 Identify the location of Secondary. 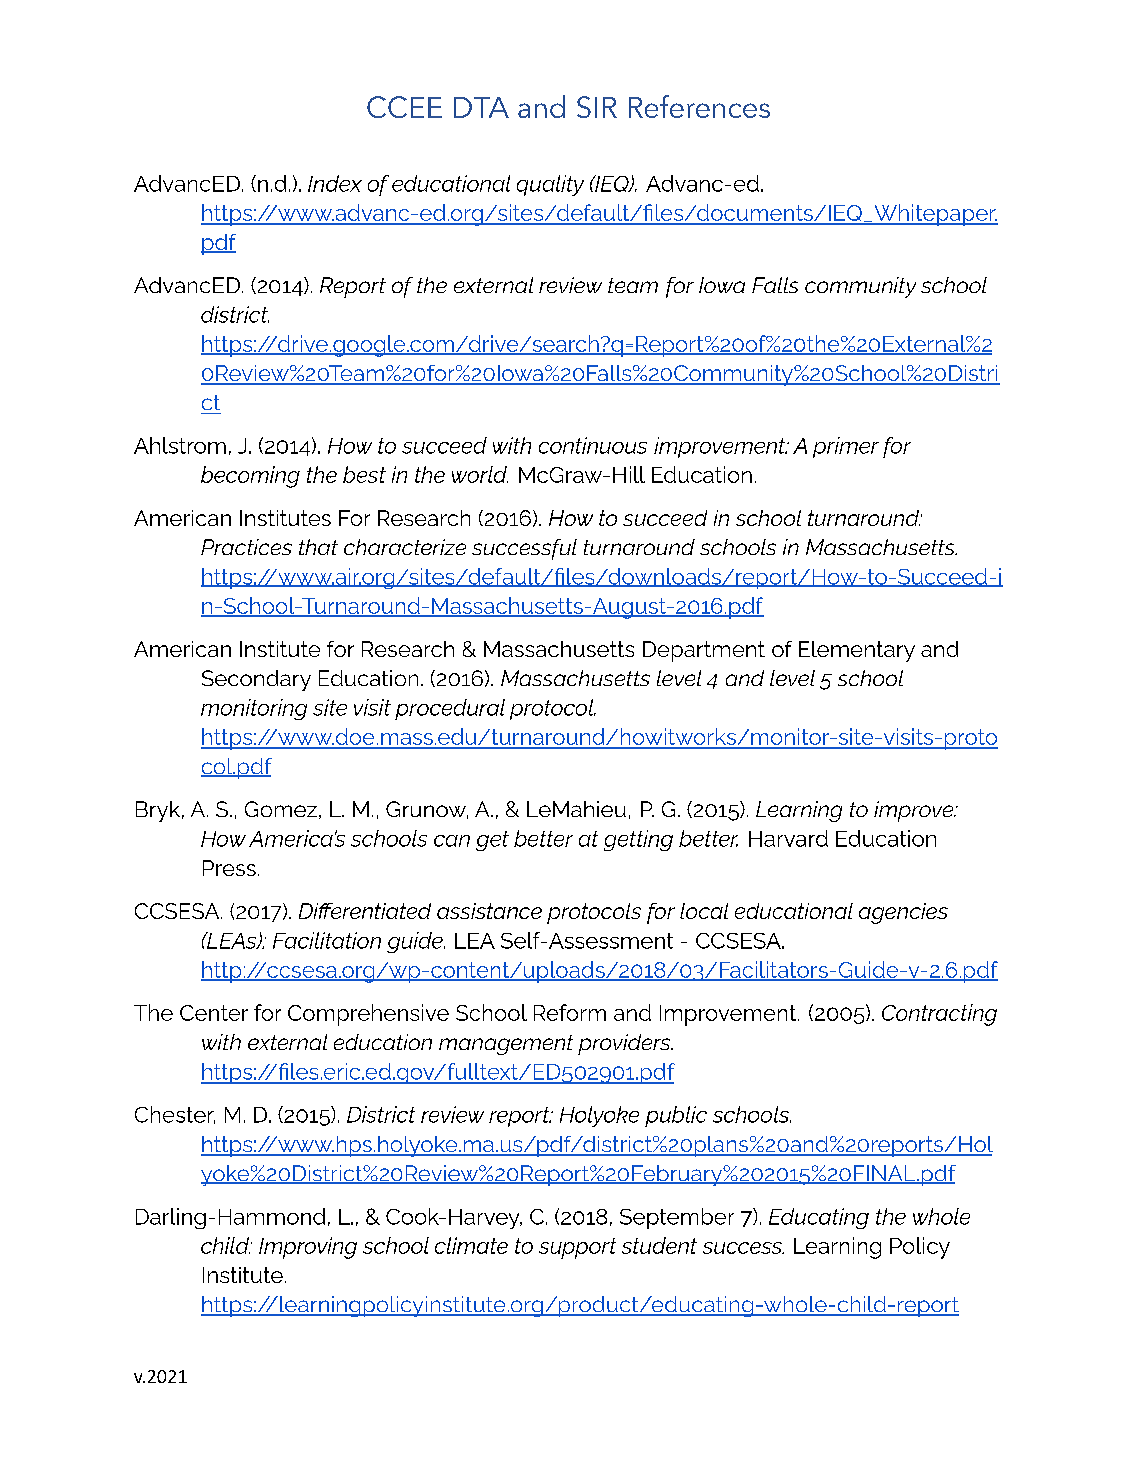
(256, 680).
